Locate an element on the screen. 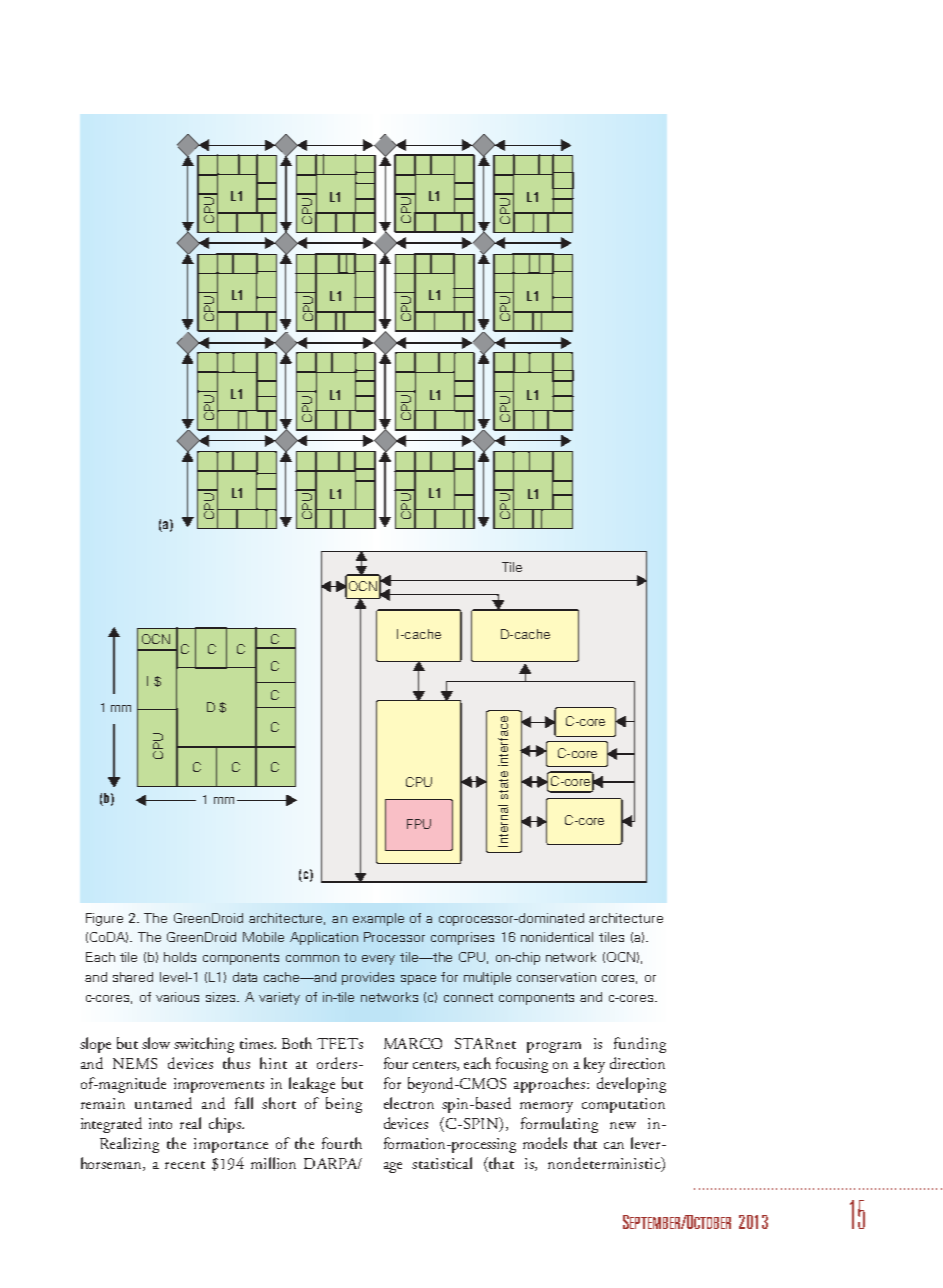 This screenshot has height=1288, width=943. conservation is located at coordinates (556, 977).
